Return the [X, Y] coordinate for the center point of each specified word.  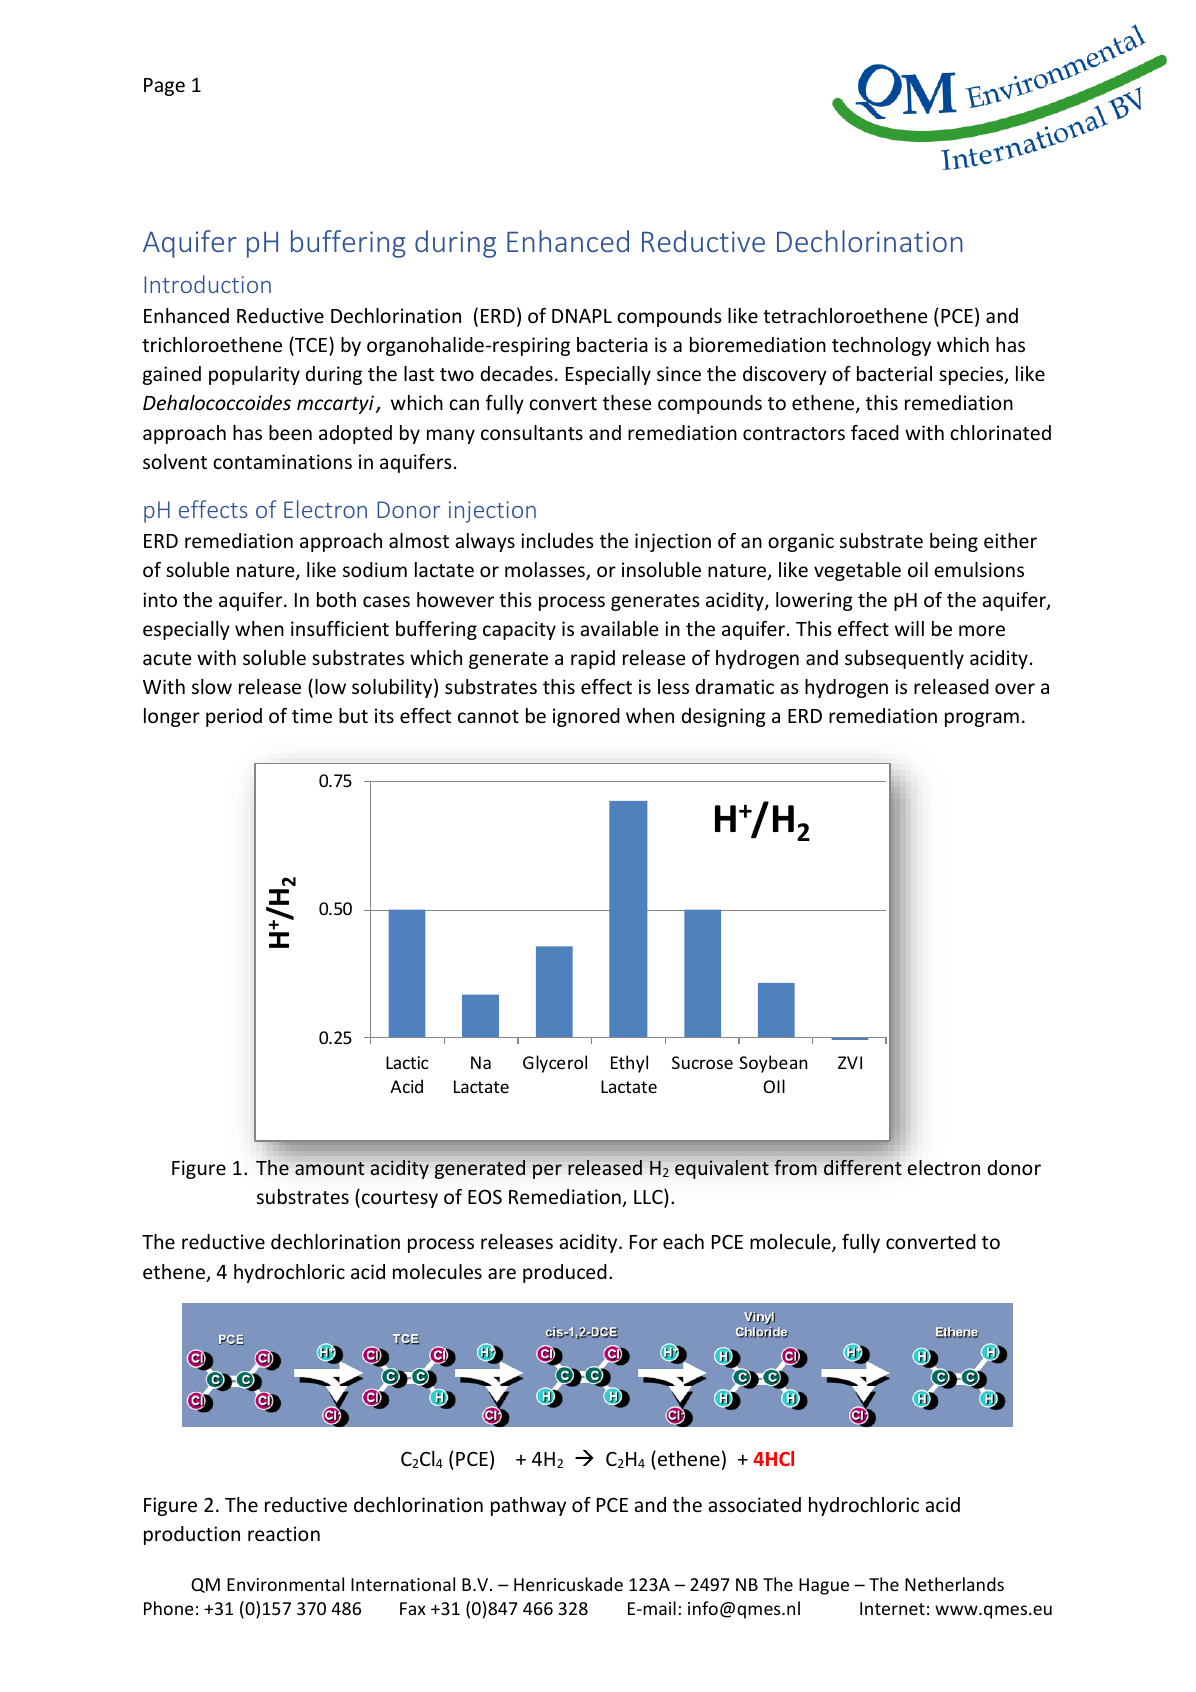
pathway [528, 1506]
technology [881, 346]
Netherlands [954, 1584]
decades [517, 373]
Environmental [285, 1584]
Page [164, 87]
